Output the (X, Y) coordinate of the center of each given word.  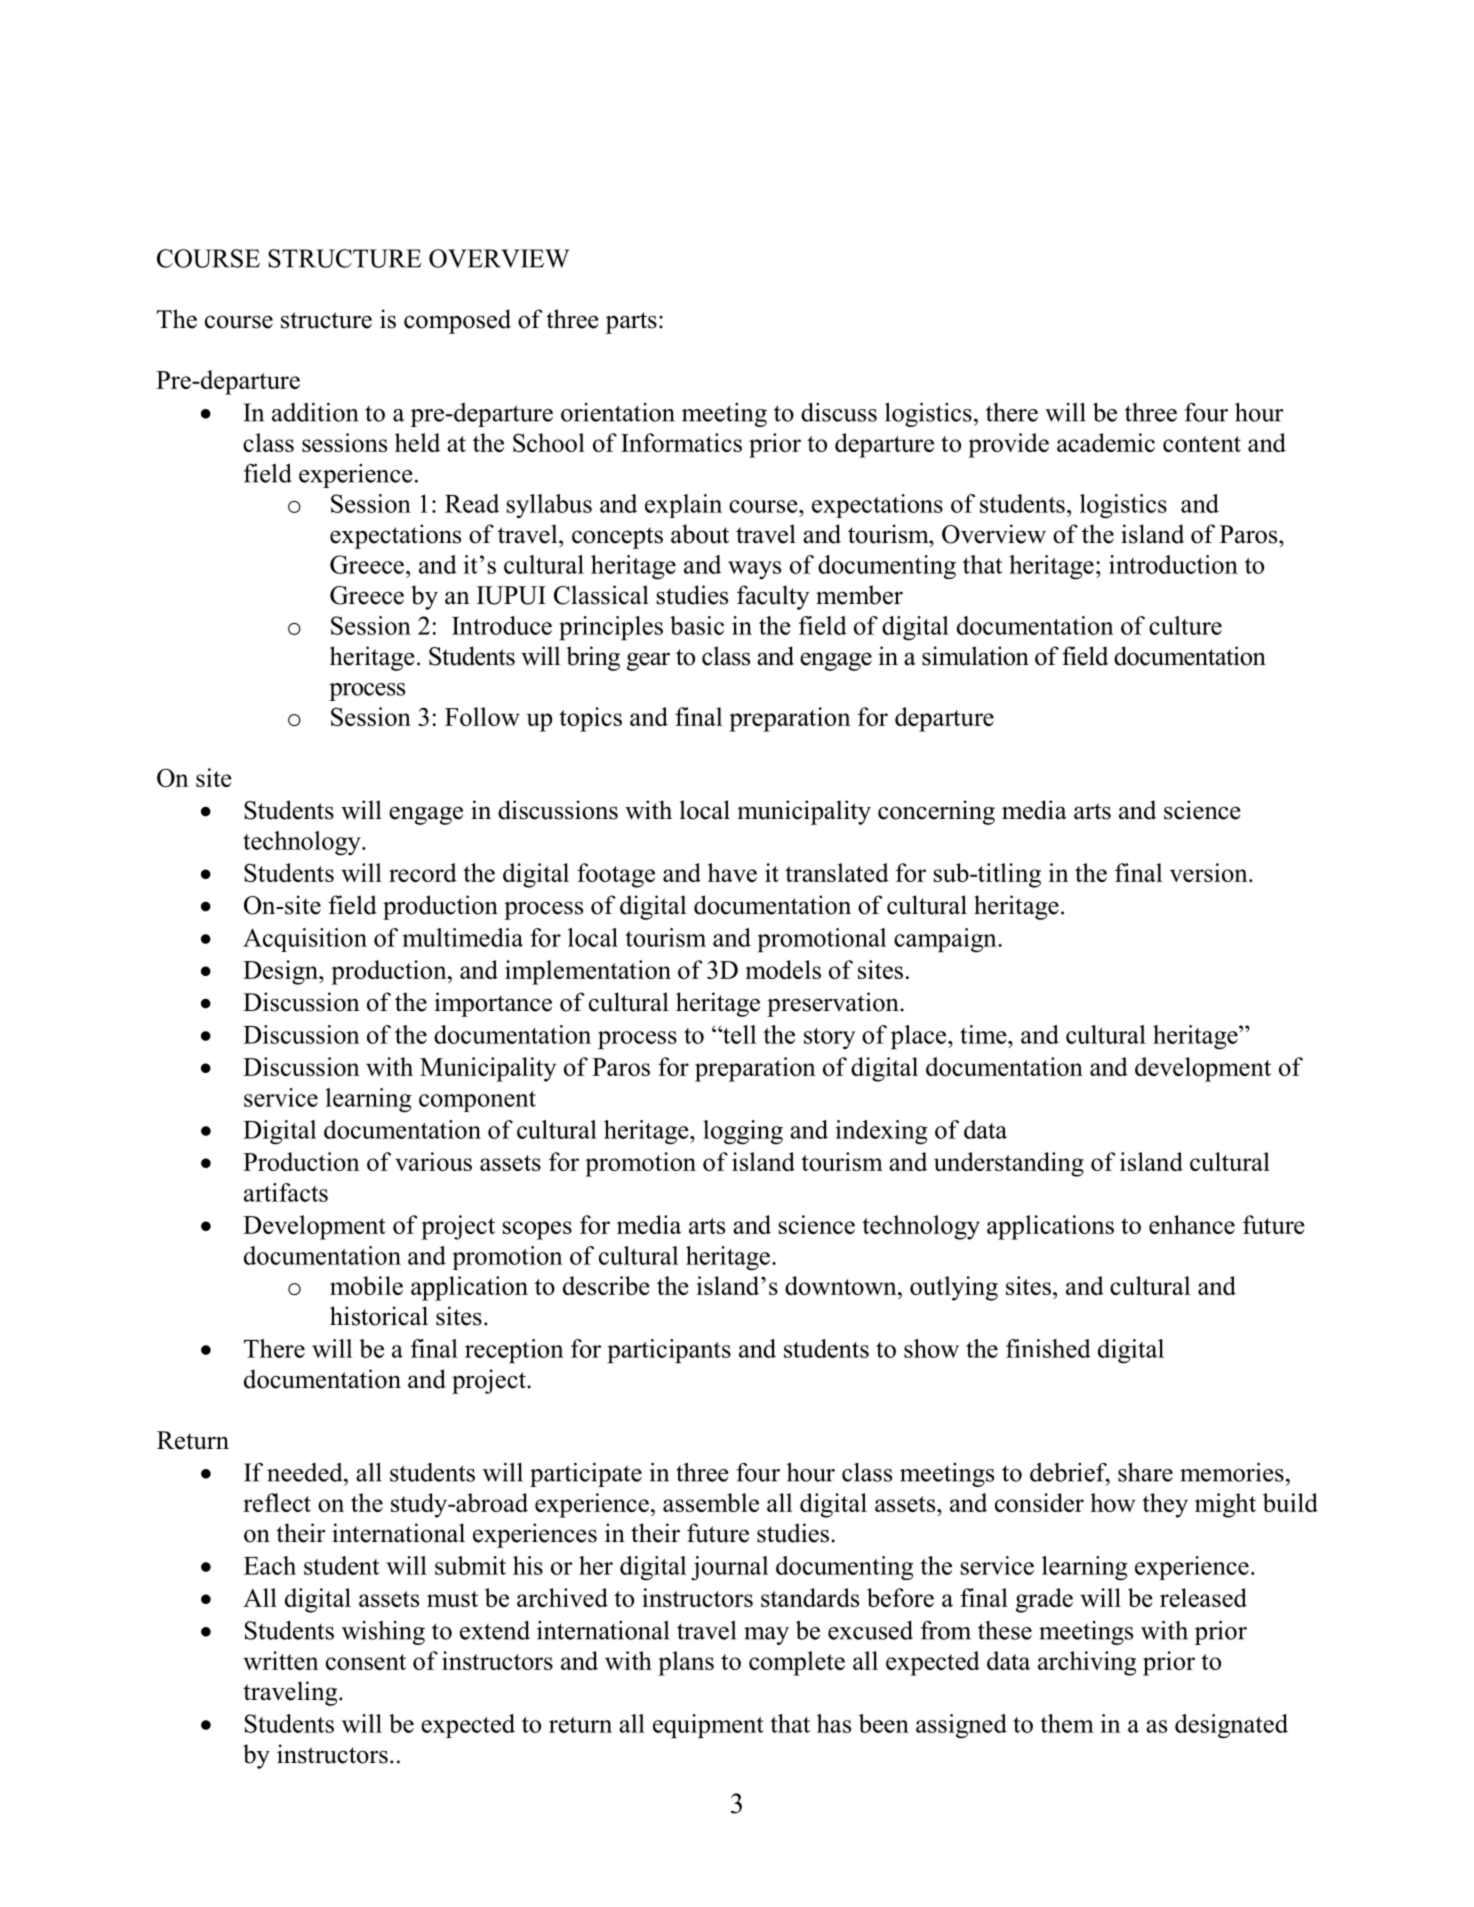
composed (457, 321)
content (1202, 444)
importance (493, 1004)
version (1210, 872)
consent (366, 1662)
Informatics (681, 442)
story (829, 1038)
